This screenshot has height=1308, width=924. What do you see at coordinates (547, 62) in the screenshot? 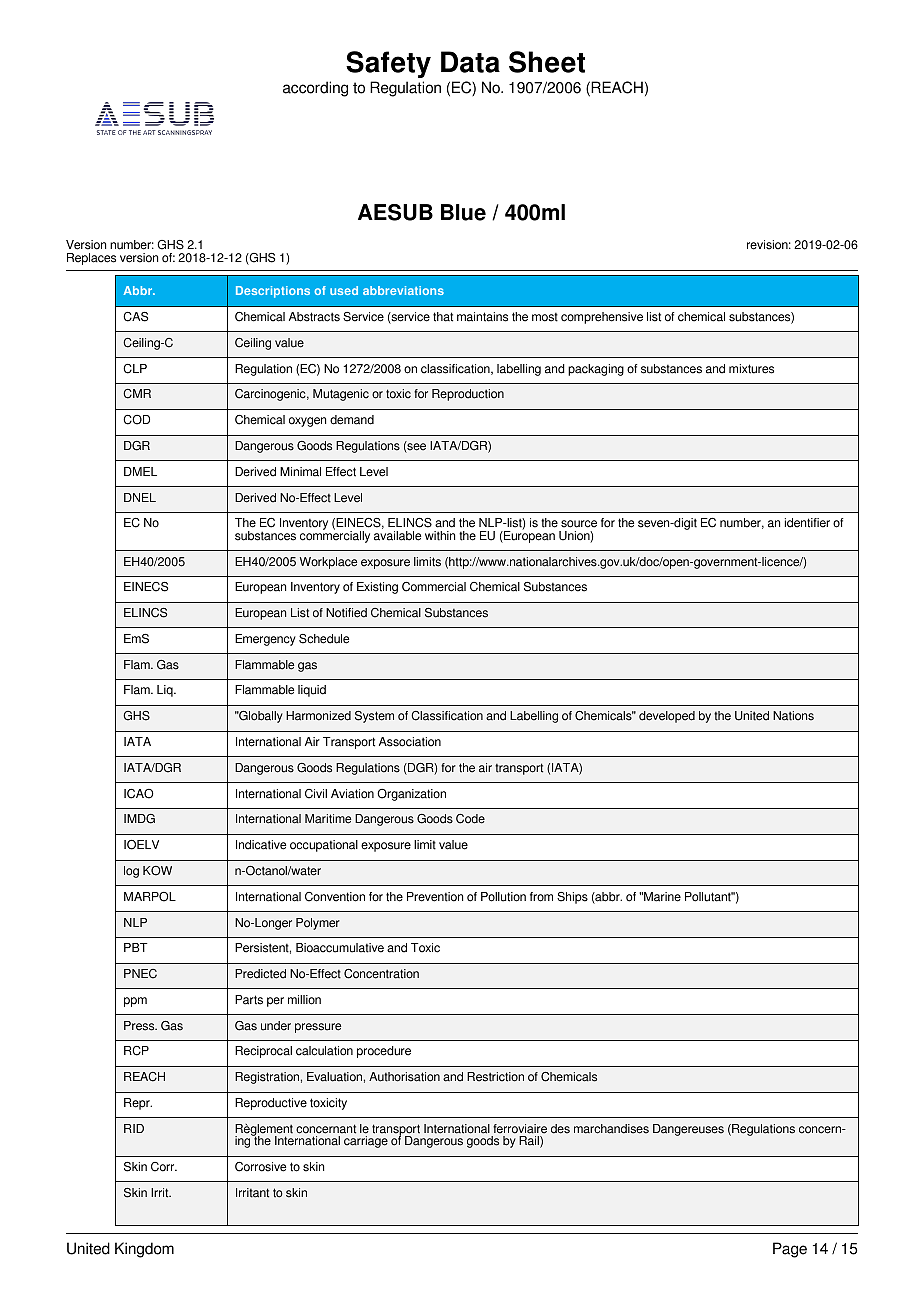
I see `Sheet` at bounding box center [547, 62].
